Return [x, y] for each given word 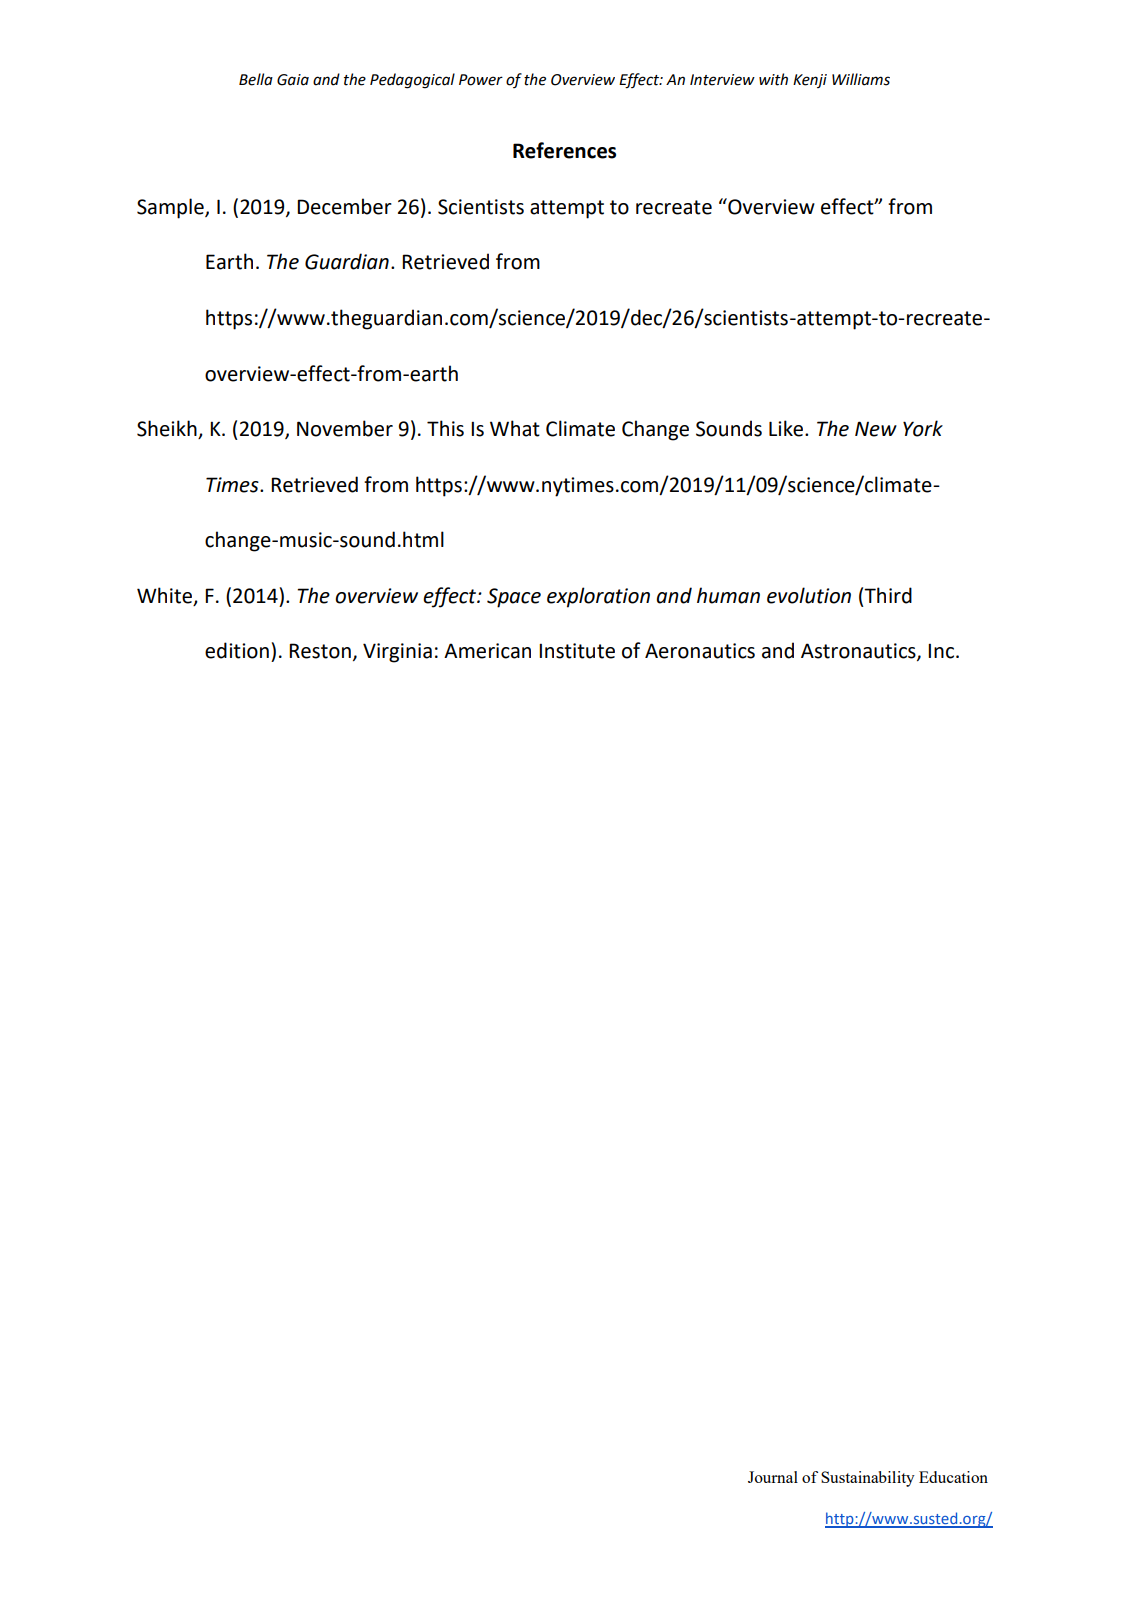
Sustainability [868, 1479]
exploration [598, 597]
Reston [320, 651]
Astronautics [859, 652]
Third [888, 595]
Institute [577, 651]
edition [237, 650]
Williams [861, 79]
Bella [256, 79]
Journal [773, 1477]
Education [953, 1477]
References [564, 150]
